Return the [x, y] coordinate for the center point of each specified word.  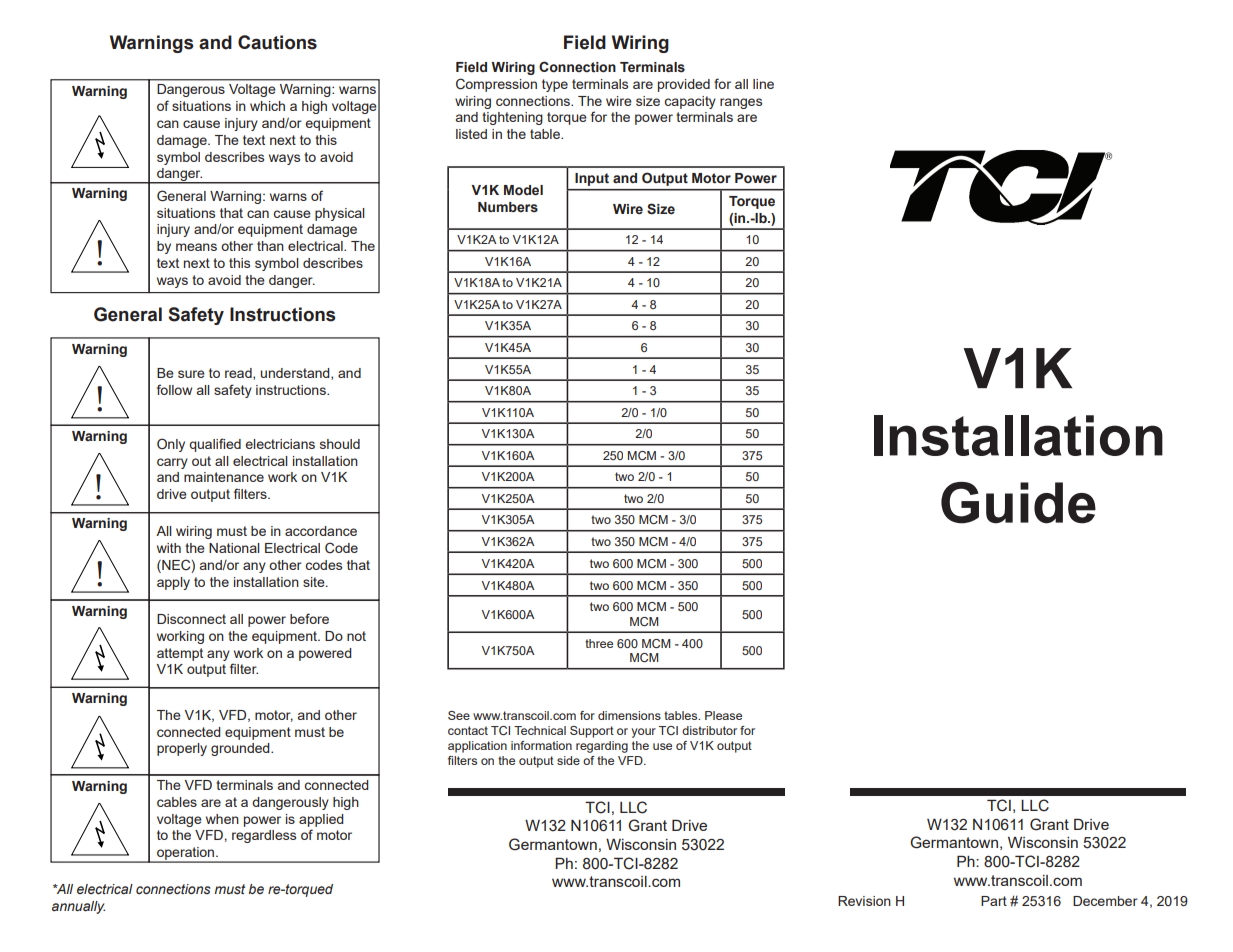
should [340, 444]
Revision [864, 901]
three [599, 643]
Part [994, 901]
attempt [180, 654]
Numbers [508, 207]
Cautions [277, 42]
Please [723, 715]
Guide [1018, 503]
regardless [264, 836]
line [763, 84]
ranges [741, 103]
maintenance [224, 477]
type [555, 85]
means [196, 247]
